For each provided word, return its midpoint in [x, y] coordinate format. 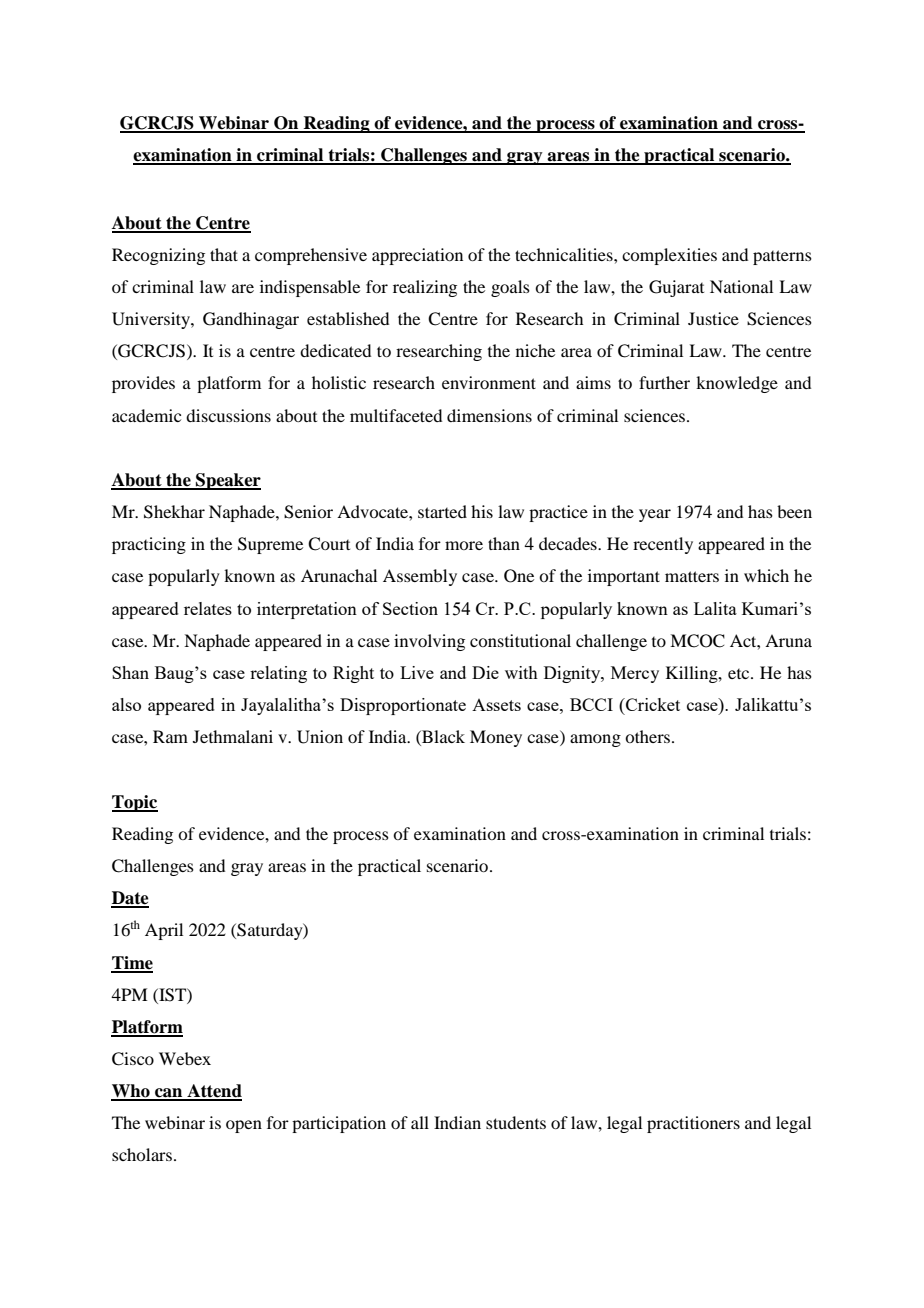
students [516, 1122]
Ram [170, 736]
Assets [496, 705]
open [244, 1126]
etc [740, 674]
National [741, 286]
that [224, 254]
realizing [425, 288]
